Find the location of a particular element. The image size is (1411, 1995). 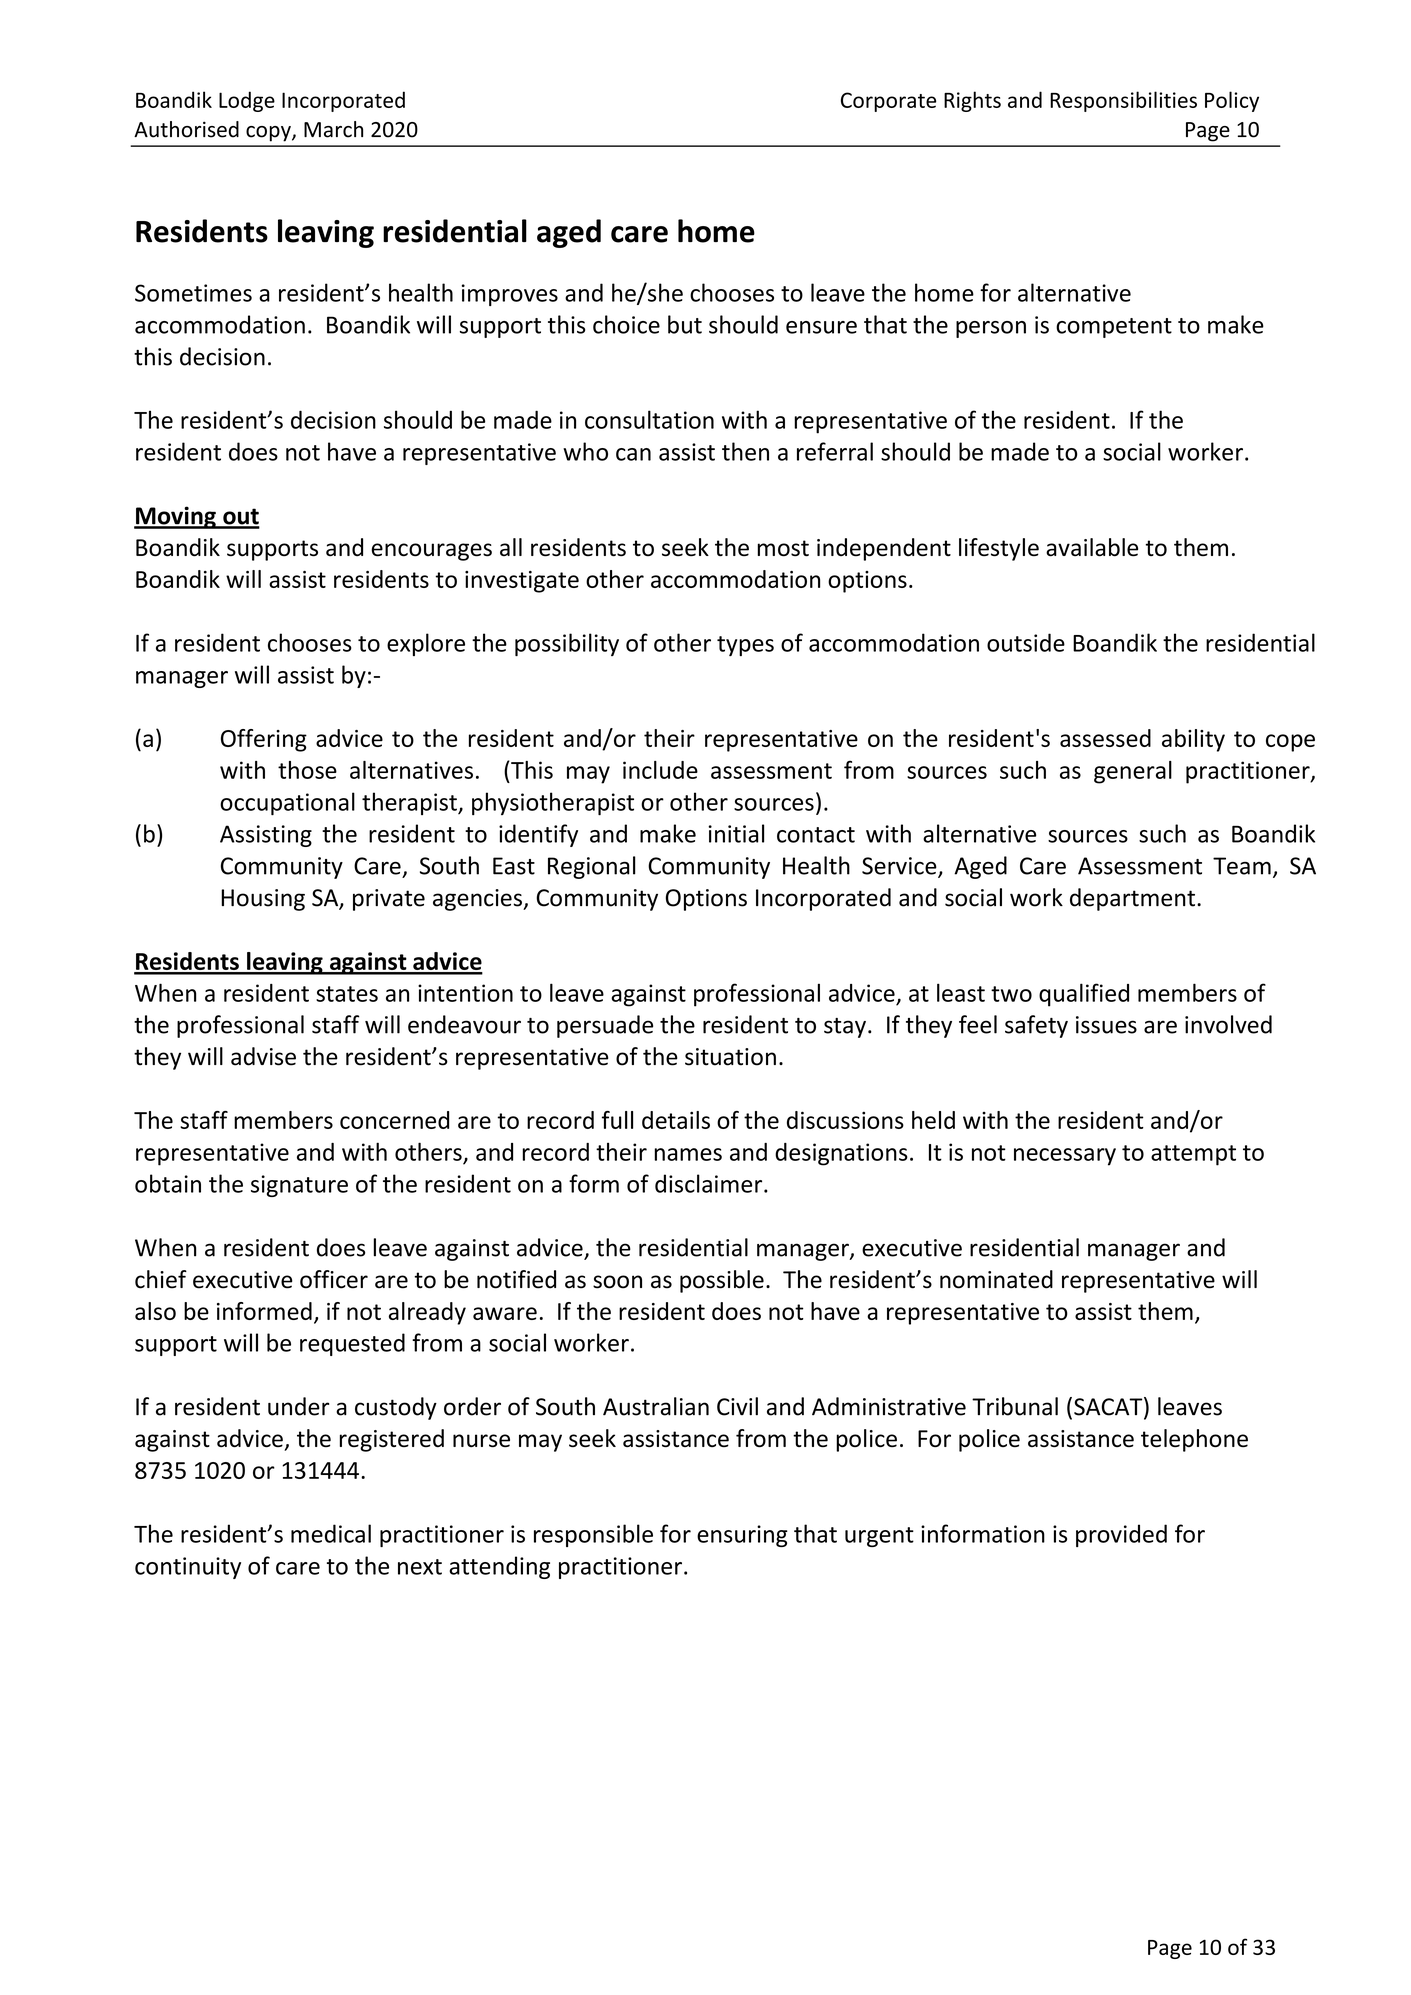

copy is located at coordinates (269, 134).
